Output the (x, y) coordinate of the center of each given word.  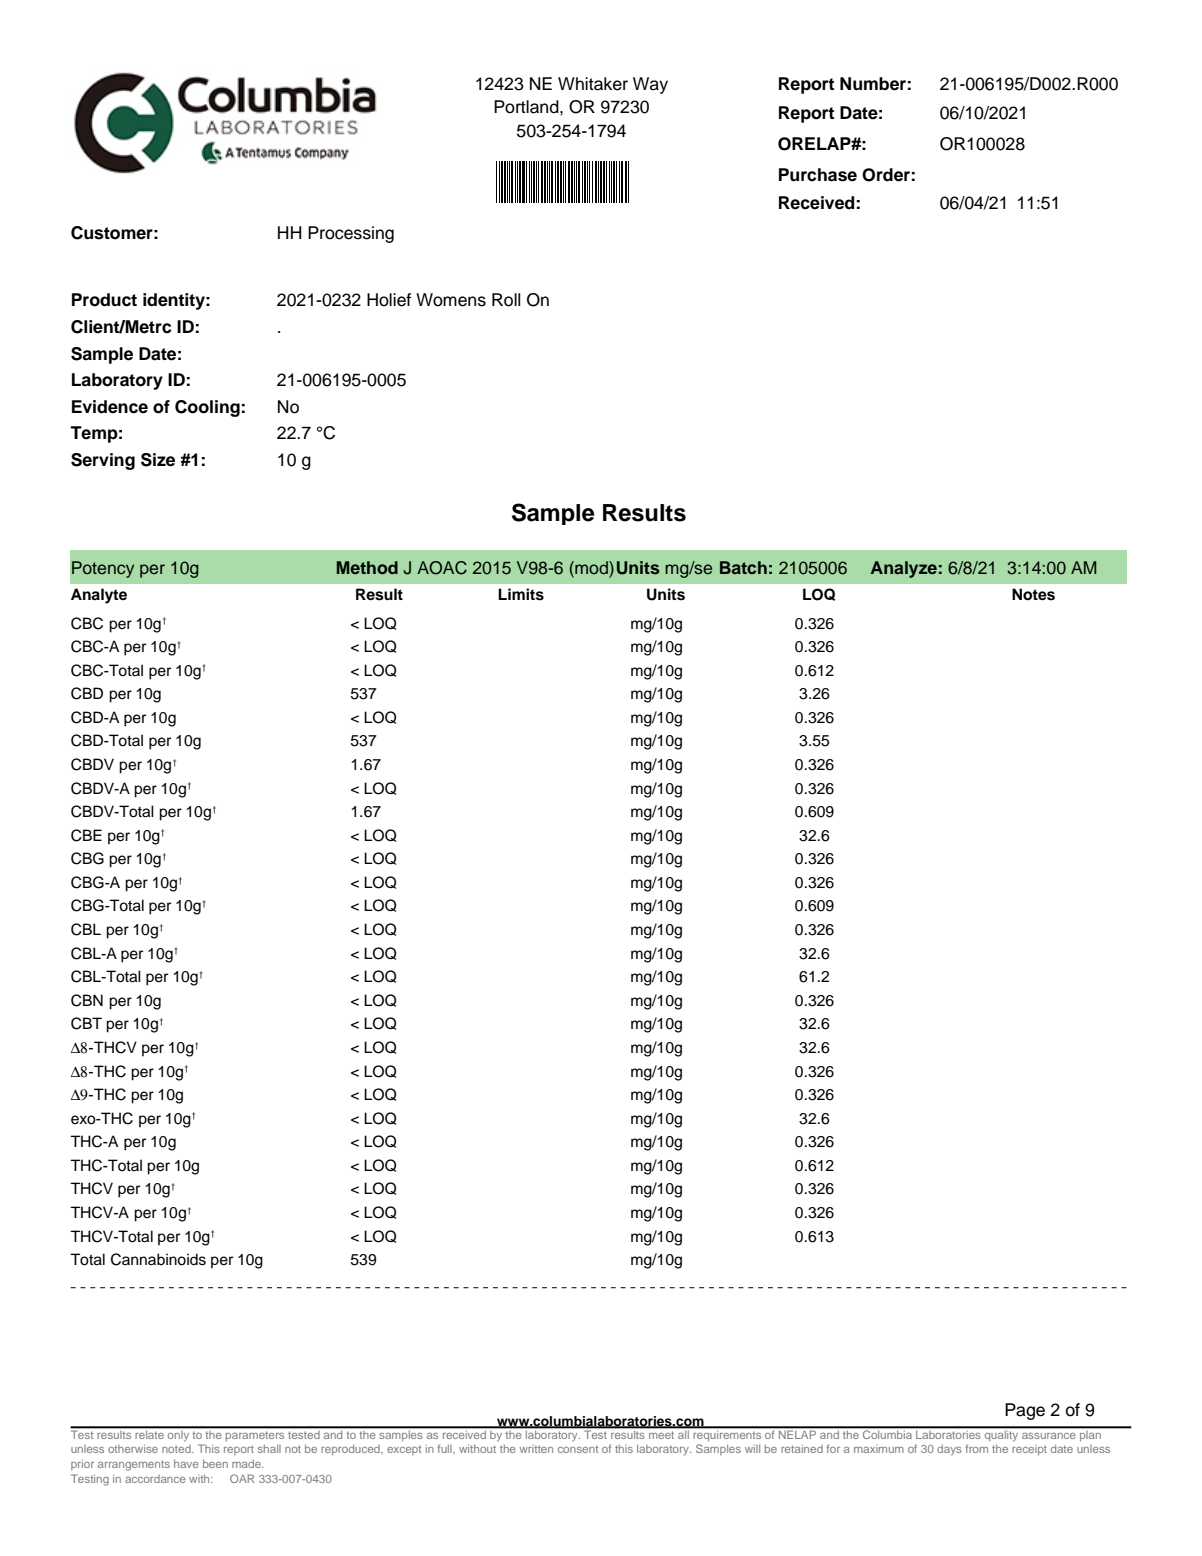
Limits (521, 594)
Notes (1033, 594)
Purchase (818, 175)
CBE (86, 835)
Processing (351, 234)
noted (177, 1449)
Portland (527, 107)
